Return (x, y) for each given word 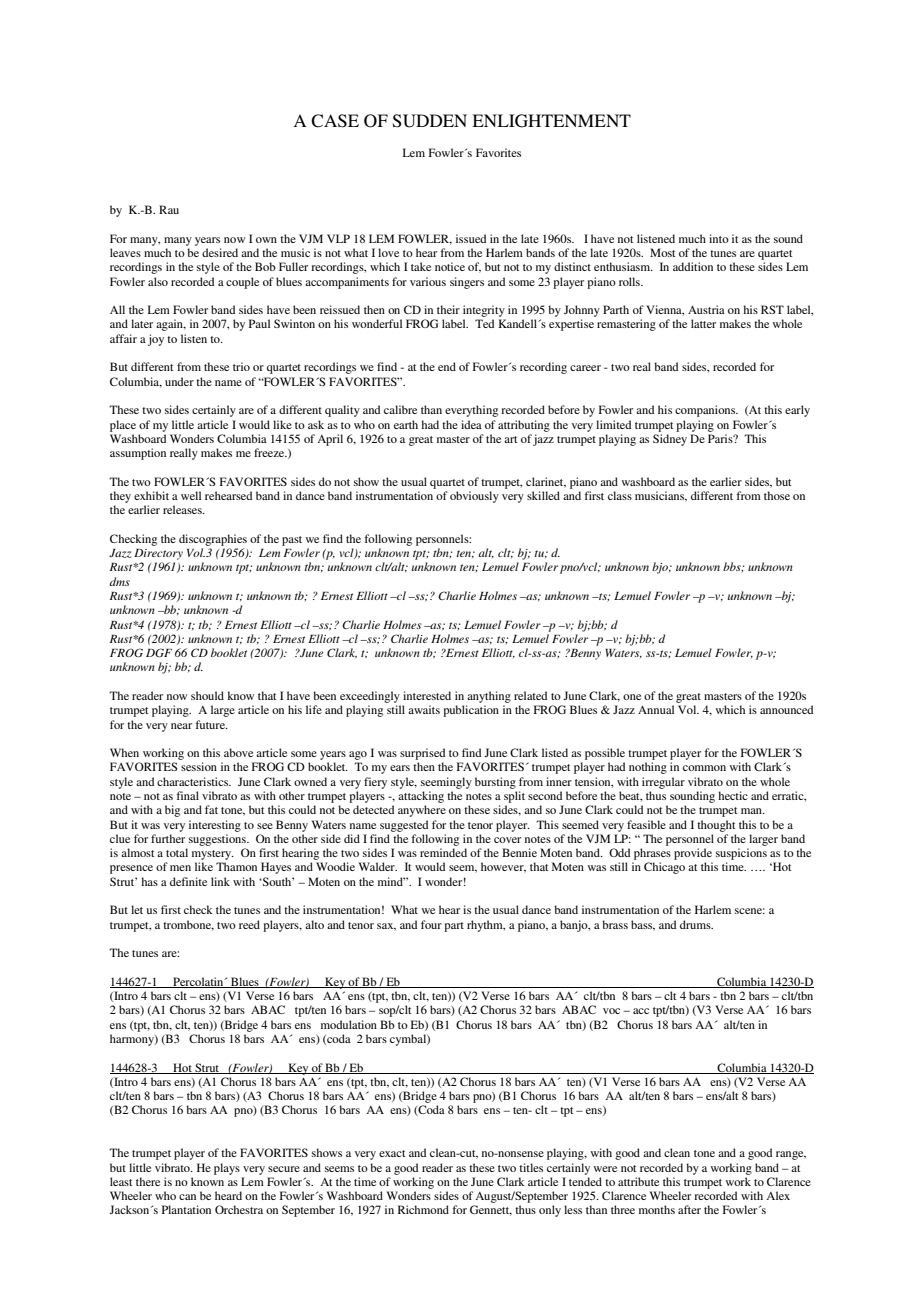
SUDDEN (430, 121)
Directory (158, 554)
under (179, 381)
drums (696, 924)
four (431, 924)
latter (703, 323)
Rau (169, 209)
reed (249, 924)
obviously (474, 497)
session (199, 766)
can (187, 1197)
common (704, 768)
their (448, 309)
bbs (733, 567)
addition (693, 266)
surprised (422, 754)
